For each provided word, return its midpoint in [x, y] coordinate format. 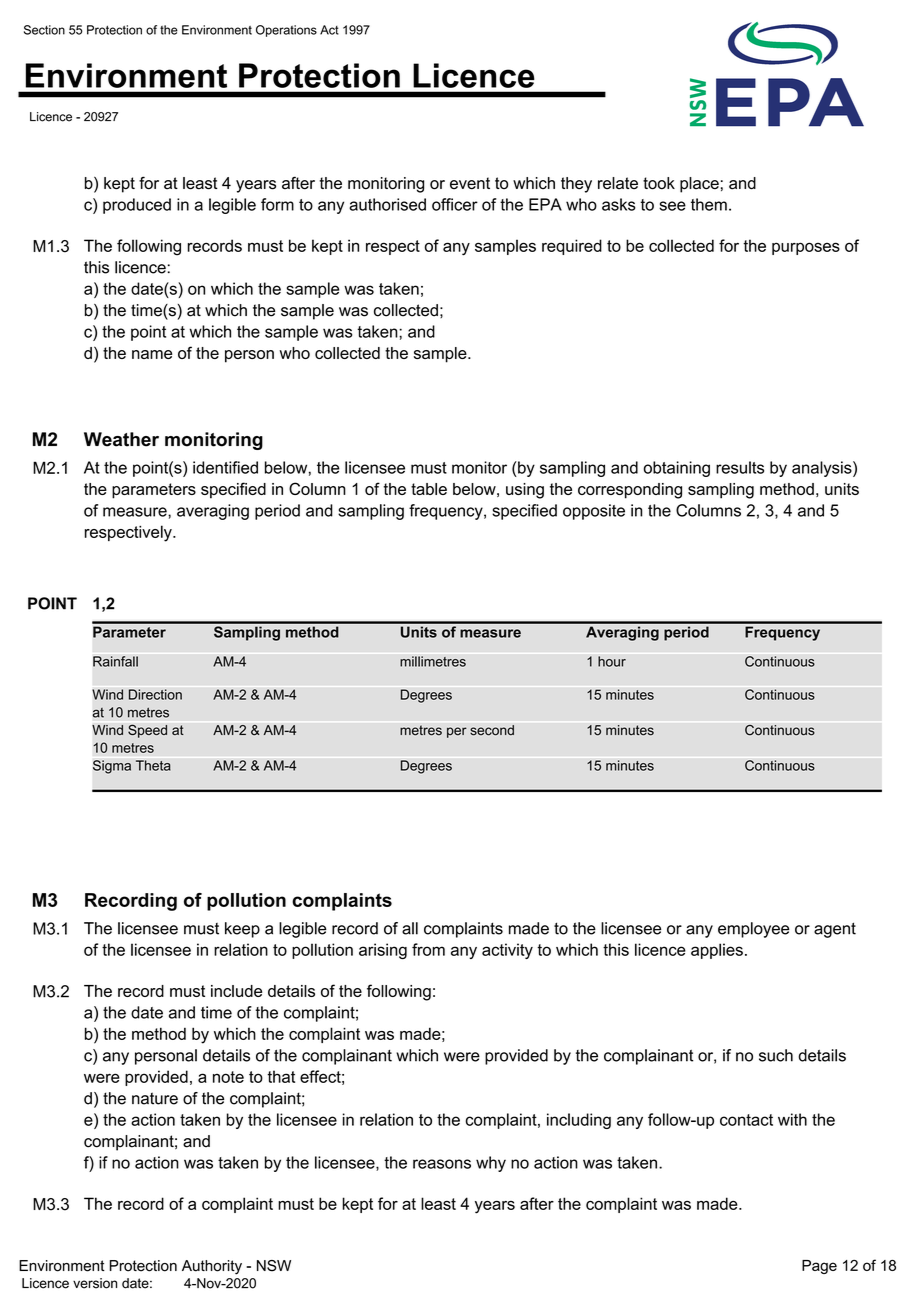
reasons [442, 1164]
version [95, 1283]
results [740, 467]
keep [242, 930]
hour [612, 661]
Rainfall [115, 661]
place [699, 185]
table [429, 489]
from [428, 949]
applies [717, 951]
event [470, 183]
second [492, 730]
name [152, 354]
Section [44, 30]
